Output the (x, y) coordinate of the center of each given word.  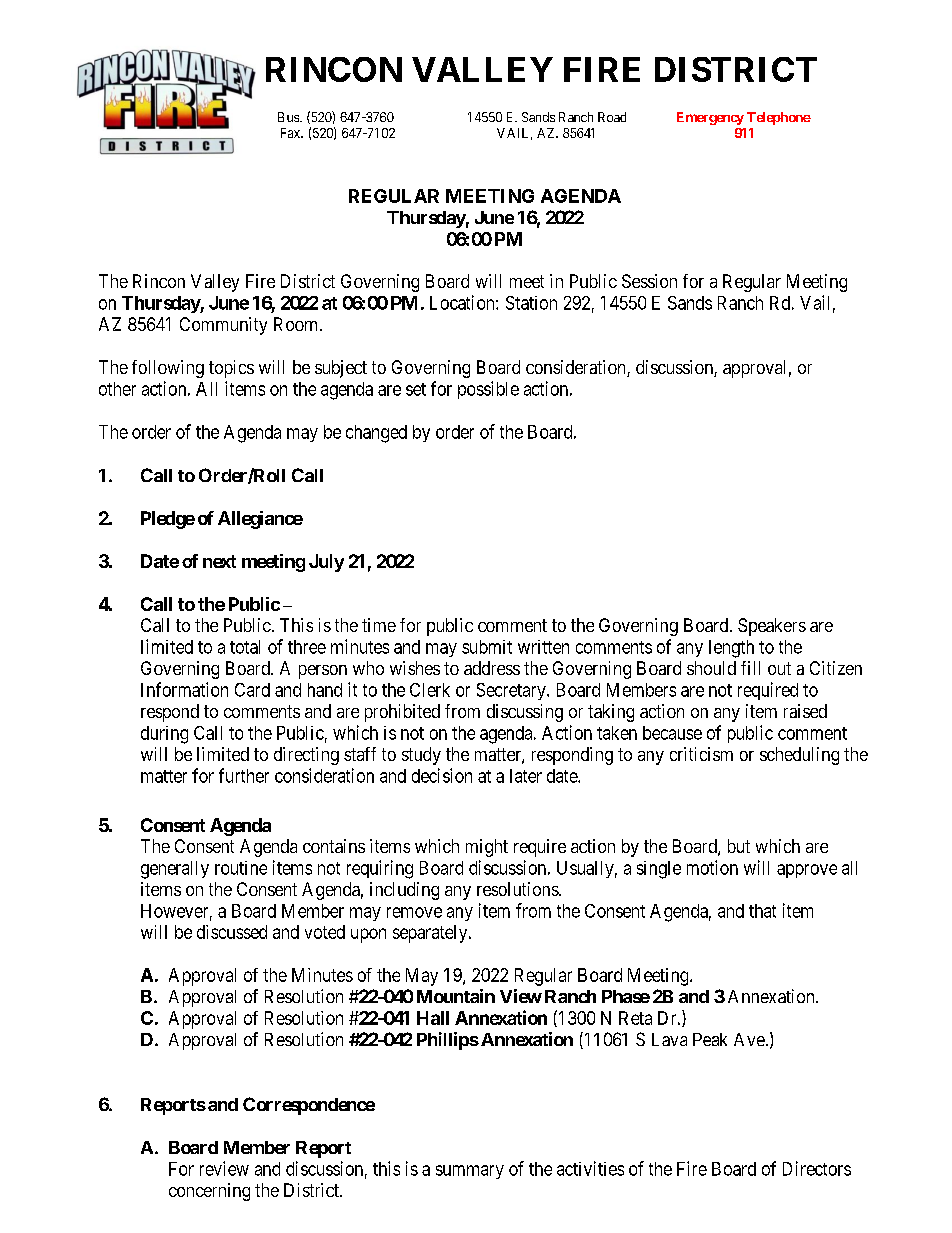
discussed (232, 932)
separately (431, 934)
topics (231, 369)
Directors (817, 1168)
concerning (209, 1192)
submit (487, 647)
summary (470, 1172)
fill (750, 668)
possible (488, 390)
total (245, 647)
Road (612, 117)
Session (649, 281)
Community (223, 326)
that (762, 911)
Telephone (779, 118)
